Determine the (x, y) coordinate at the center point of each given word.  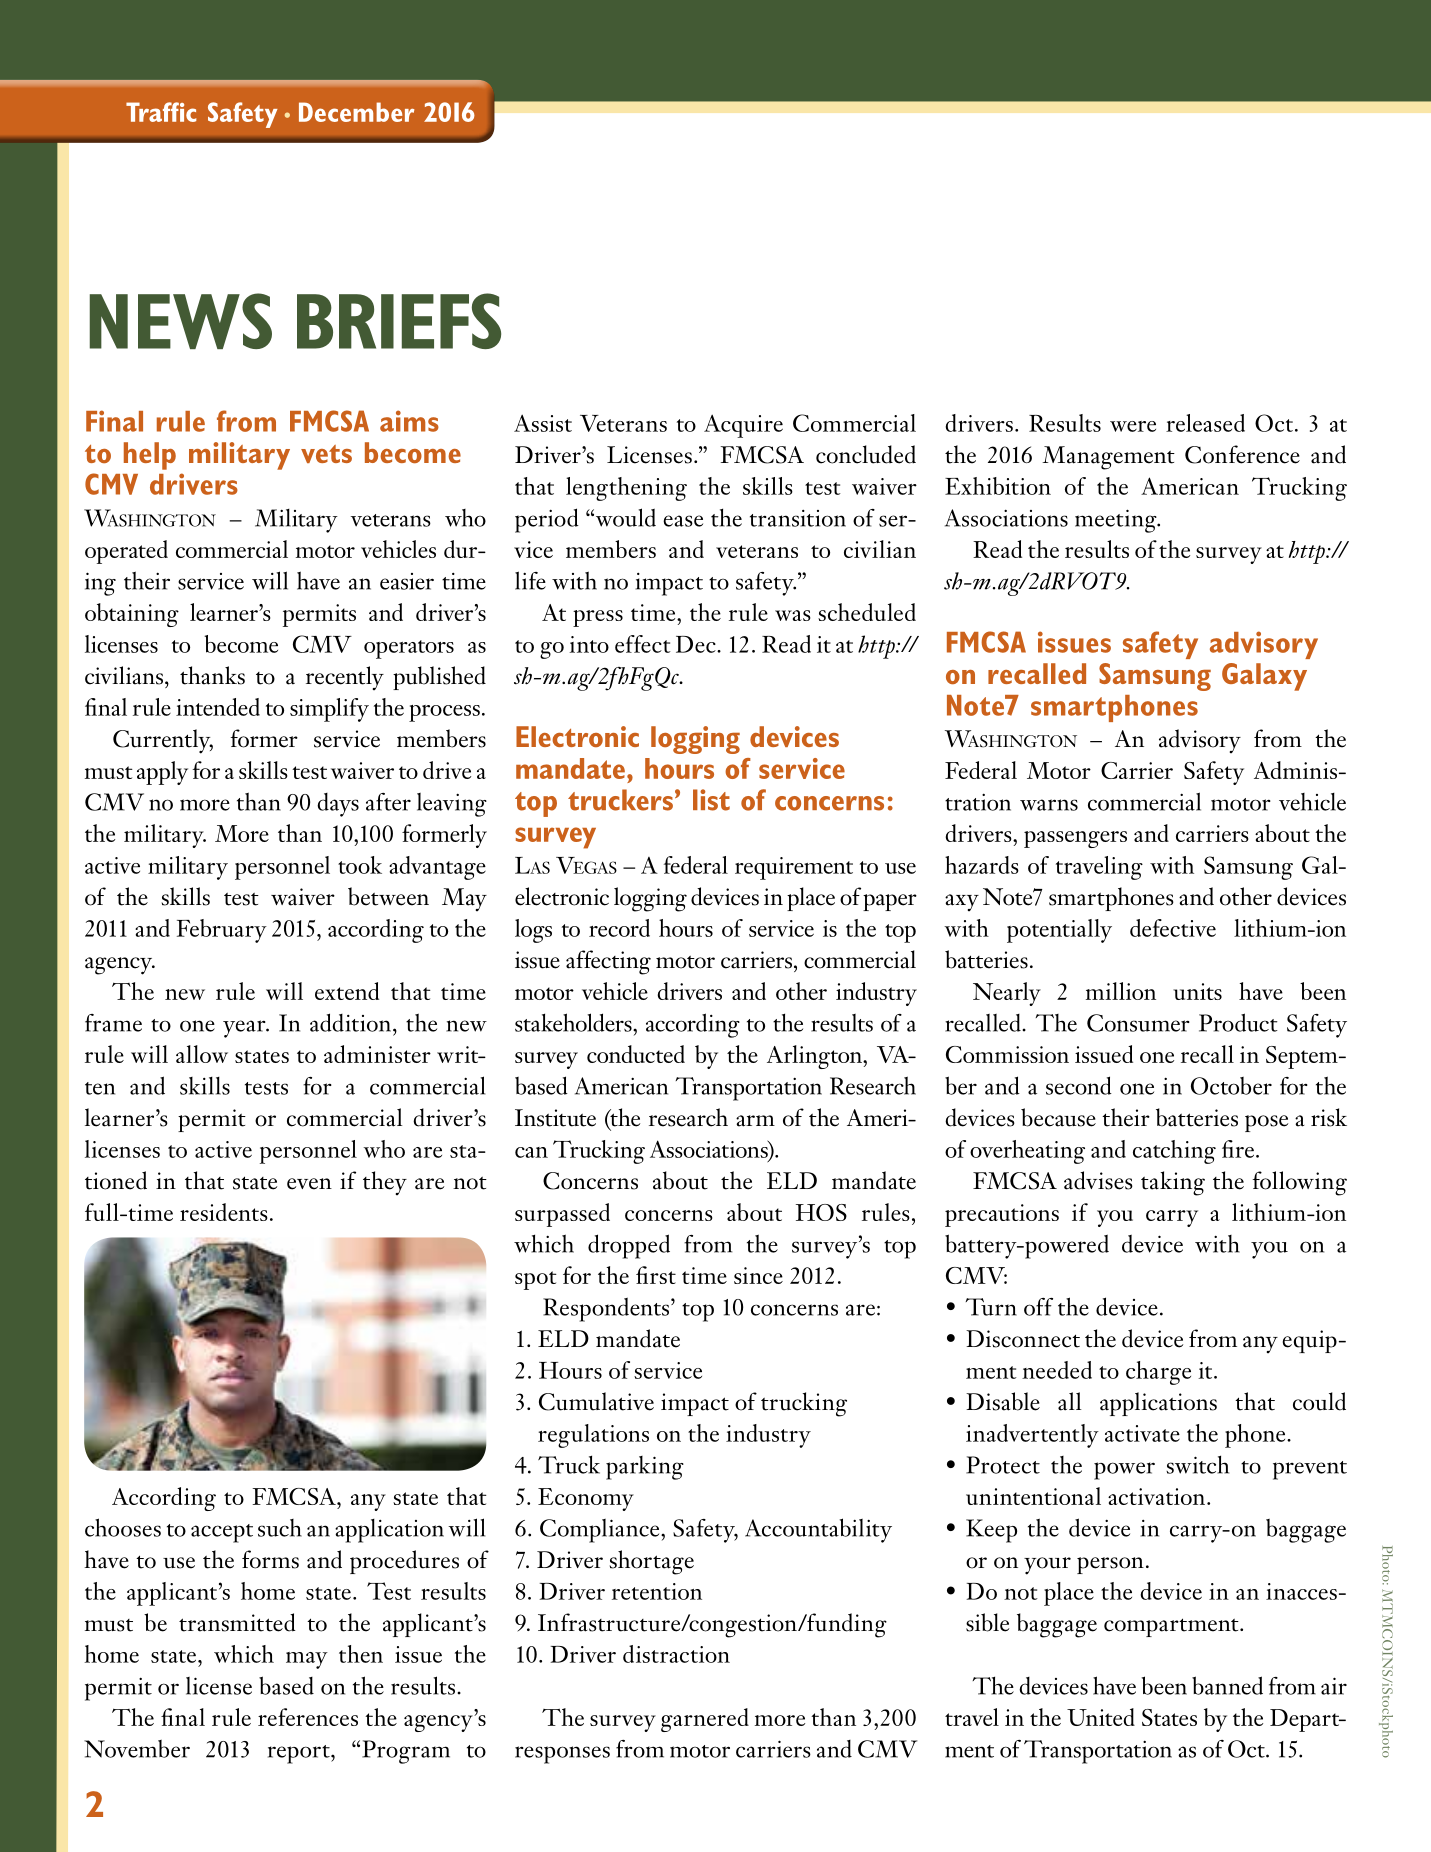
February (222, 931)
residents (224, 1212)
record (619, 928)
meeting (1117, 521)
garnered (705, 1720)
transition (798, 518)
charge (1158, 1373)
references (308, 1717)
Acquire (743, 426)
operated (126, 552)
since (758, 1275)
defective (1173, 928)
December (356, 112)
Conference (1242, 454)
